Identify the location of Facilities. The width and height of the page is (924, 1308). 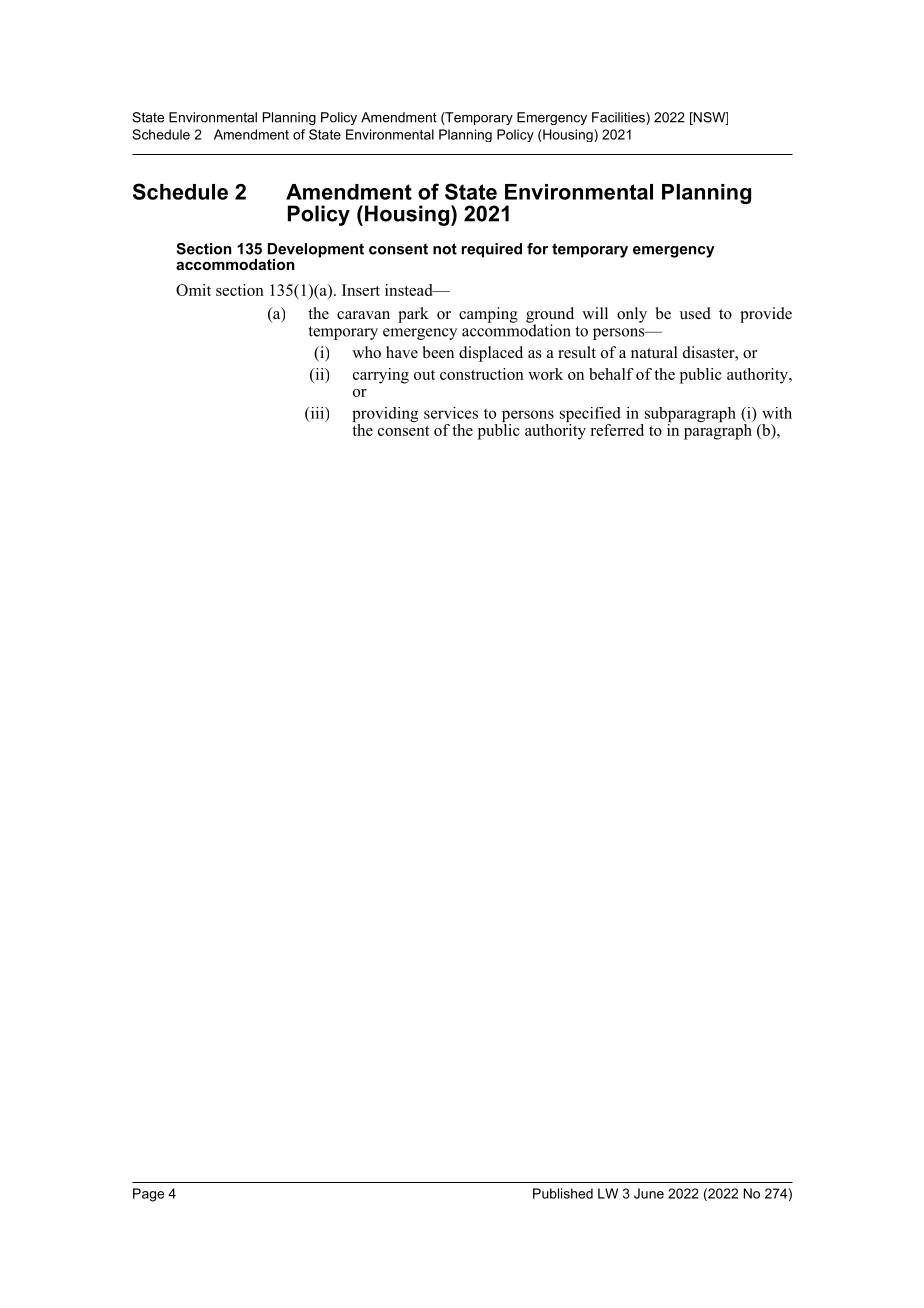
(619, 118).
